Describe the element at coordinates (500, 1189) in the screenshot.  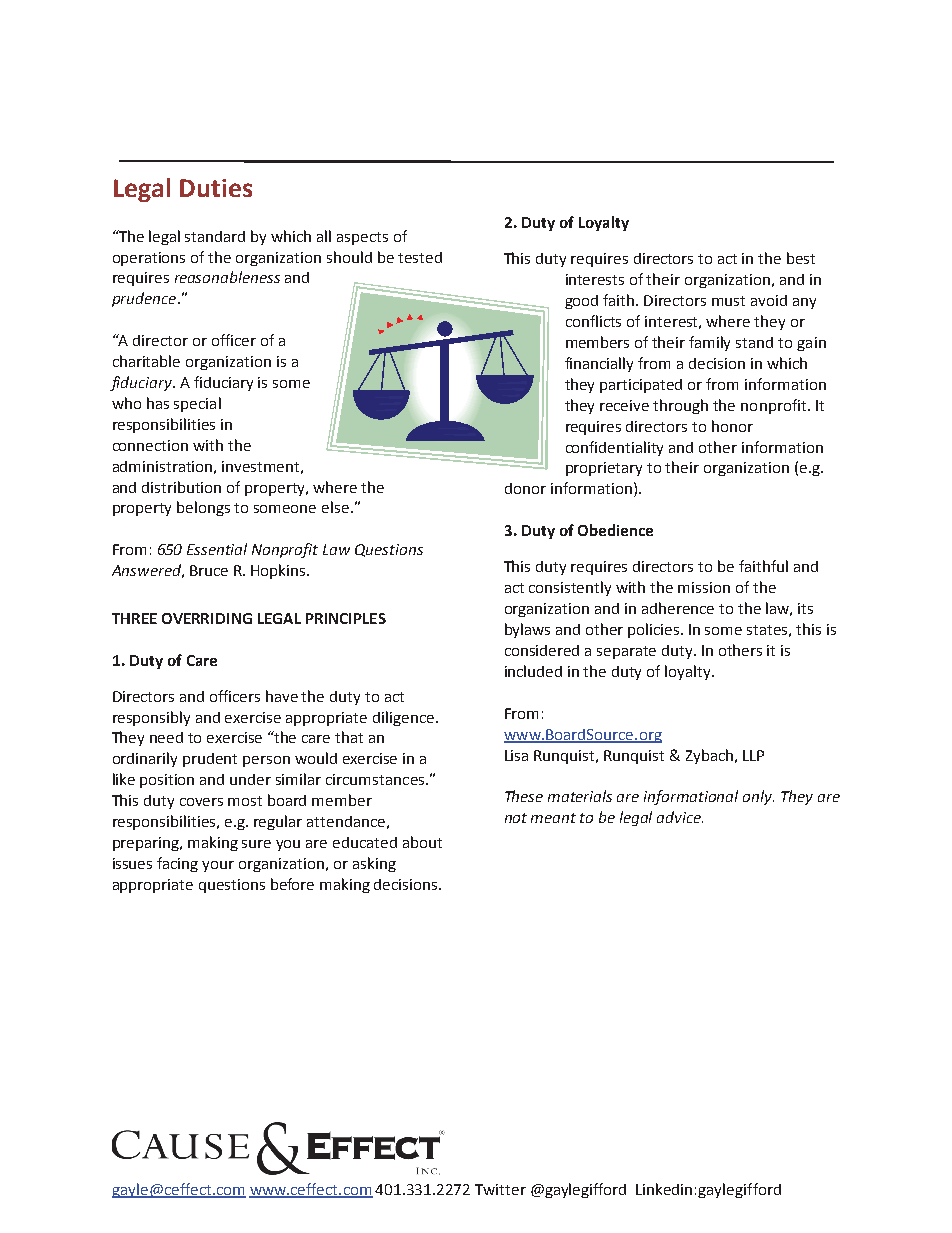
I see `Twitter` at that location.
